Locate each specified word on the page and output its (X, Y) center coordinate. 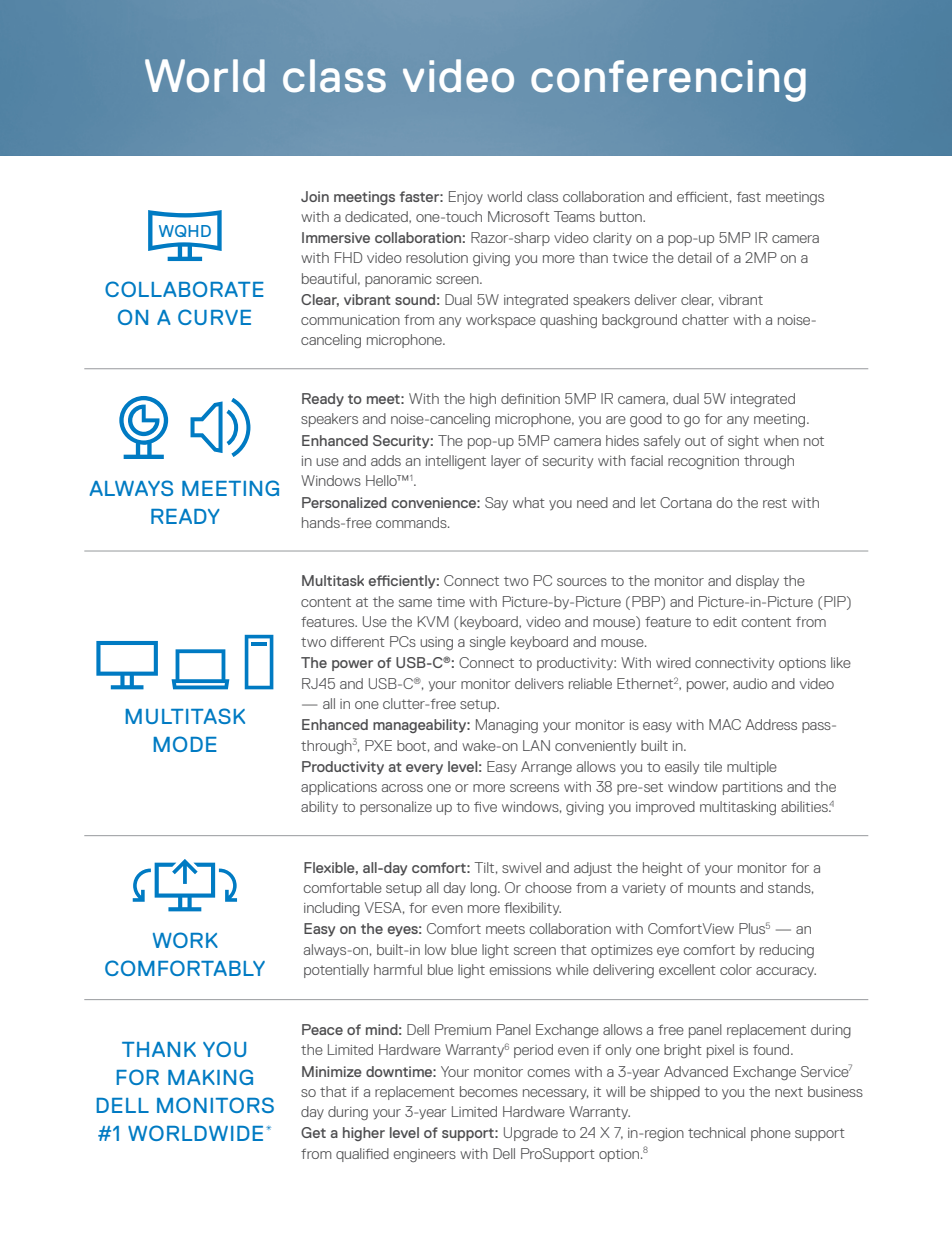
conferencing (668, 81)
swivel (521, 867)
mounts (712, 888)
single (488, 643)
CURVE (214, 317)
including (332, 909)
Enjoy (466, 198)
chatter (705, 319)
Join (315, 196)
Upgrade (531, 1134)
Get (313, 1132)
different (358, 641)
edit (725, 621)
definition (530, 398)
